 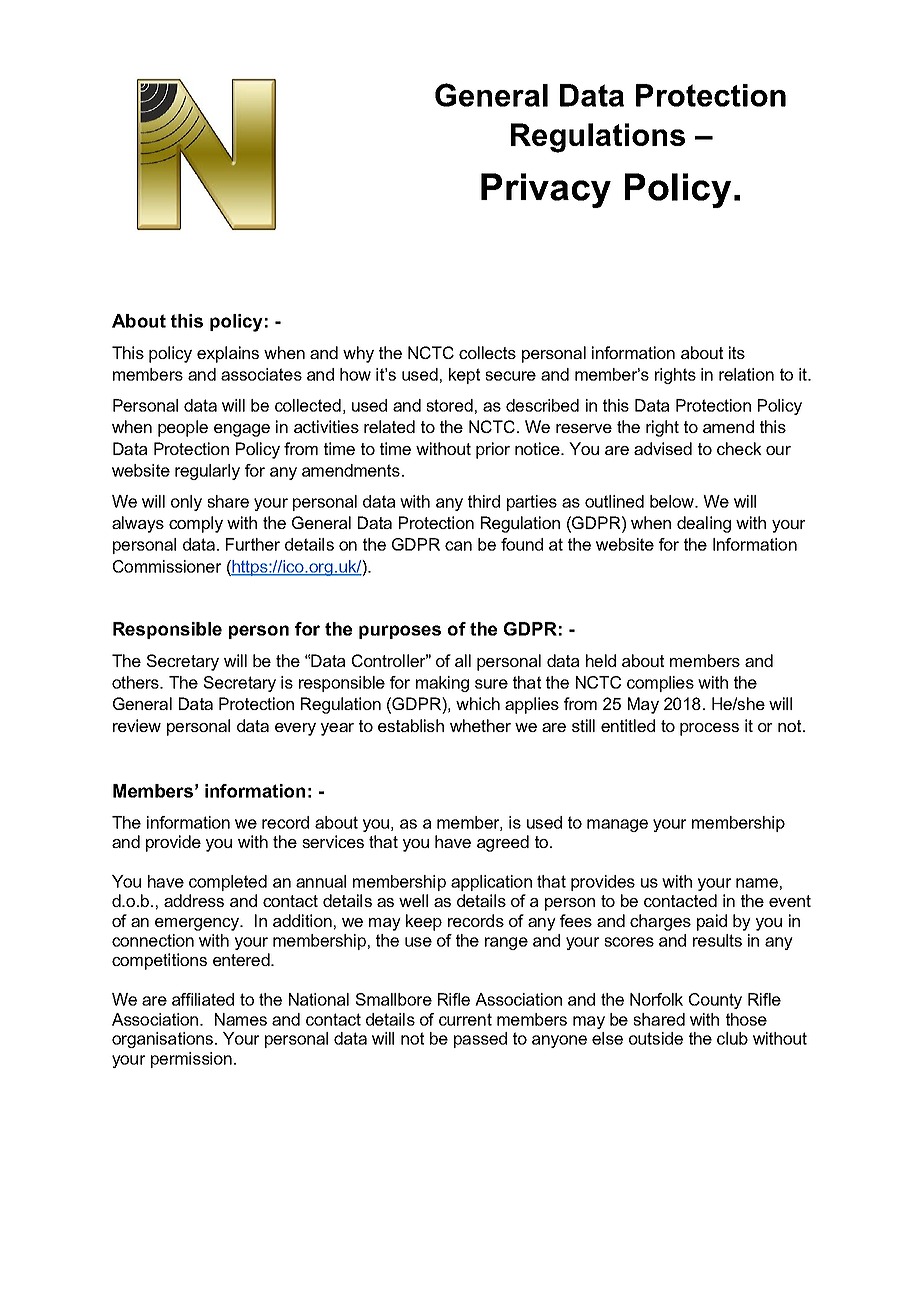 What do you see at coordinates (491, 883) in the screenshot?
I see `application` at bounding box center [491, 883].
